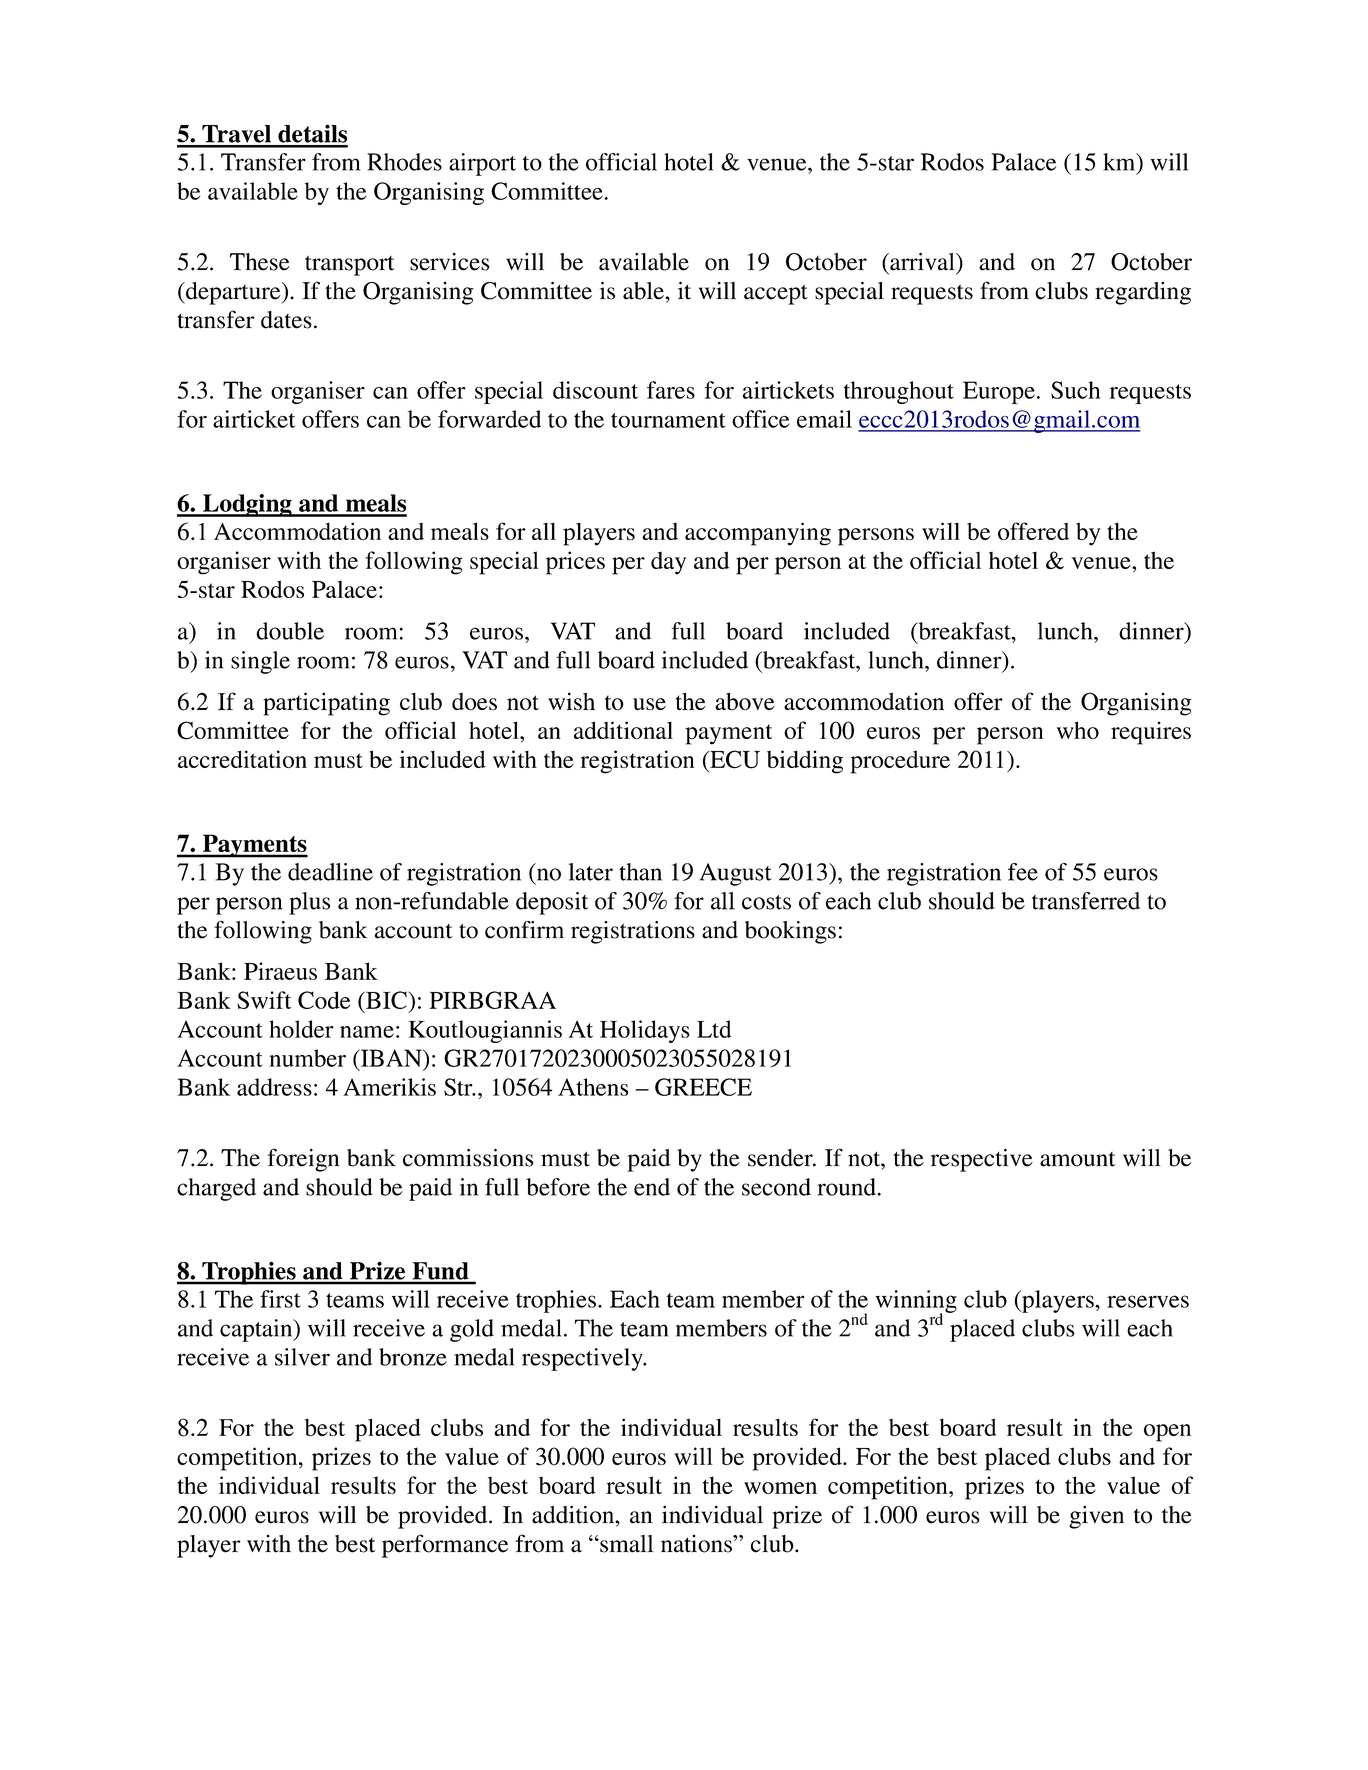 The image size is (1368, 1770). What do you see at coordinates (330, 872) in the document?
I see `deadline` at bounding box center [330, 872].
